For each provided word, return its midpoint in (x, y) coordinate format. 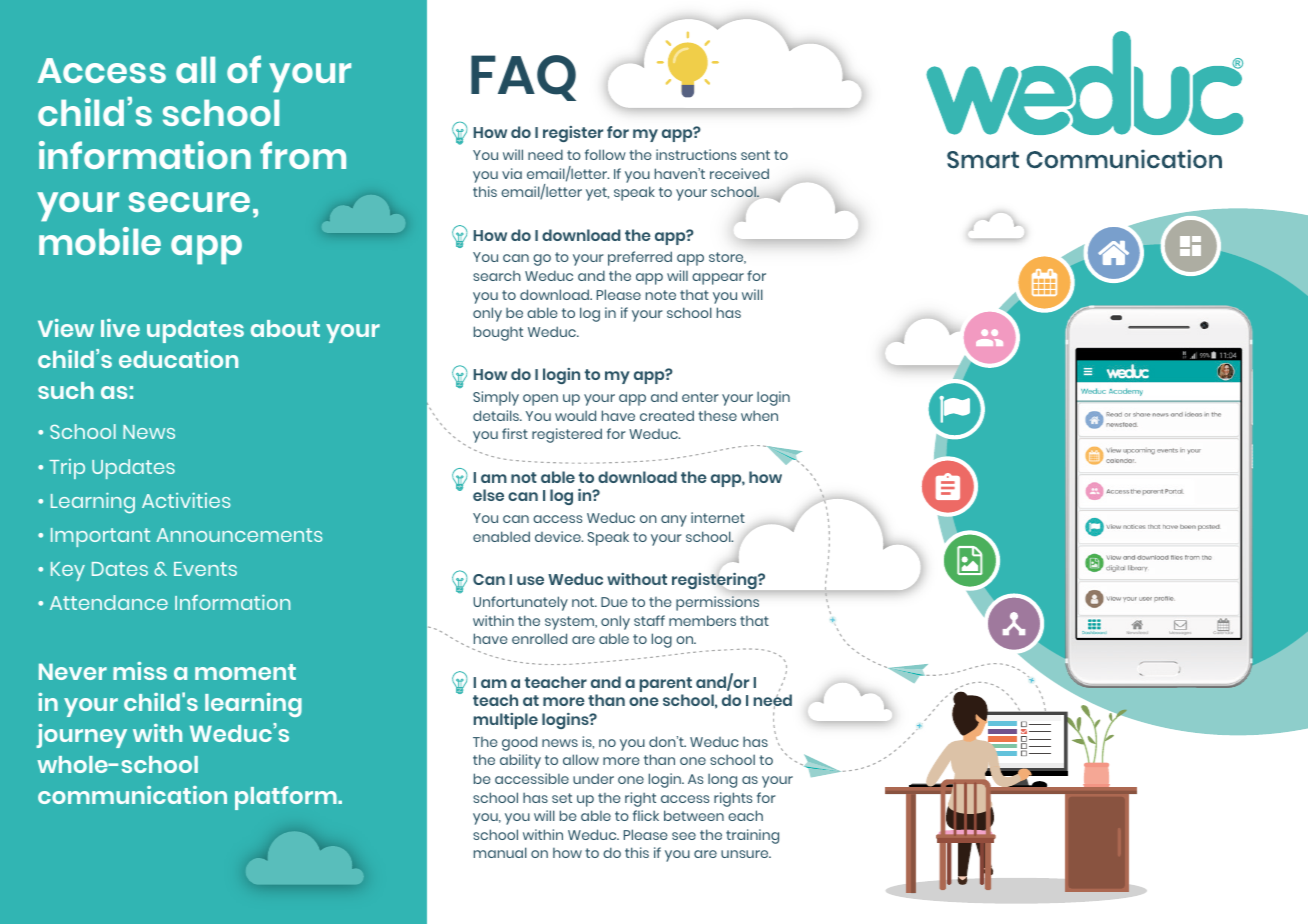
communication (132, 795)
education (178, 359)
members (702, 620)
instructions (696, 154)
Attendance (109, 602)
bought (498, 333)
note (661, 295)
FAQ (523, 78)
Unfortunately (520, 603)
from (303, 155)
